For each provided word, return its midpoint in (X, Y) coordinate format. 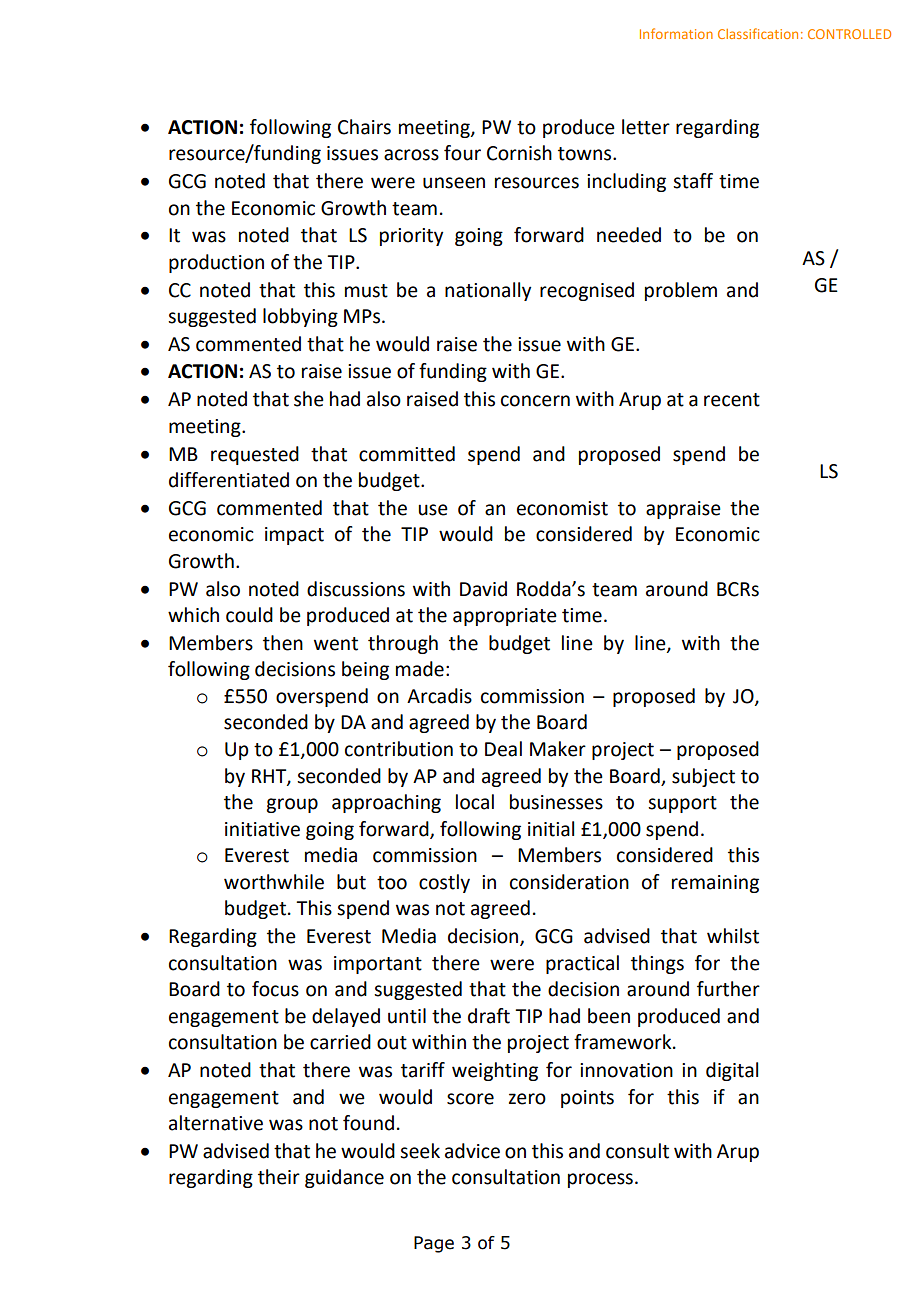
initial (551, 829)
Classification (758, 33)
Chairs (364, 127)
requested (255, 455)
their (279, 1177)
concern (535, 401)
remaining (715, 884)
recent (732, 400)
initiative (262, 829)
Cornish (519, 153)
